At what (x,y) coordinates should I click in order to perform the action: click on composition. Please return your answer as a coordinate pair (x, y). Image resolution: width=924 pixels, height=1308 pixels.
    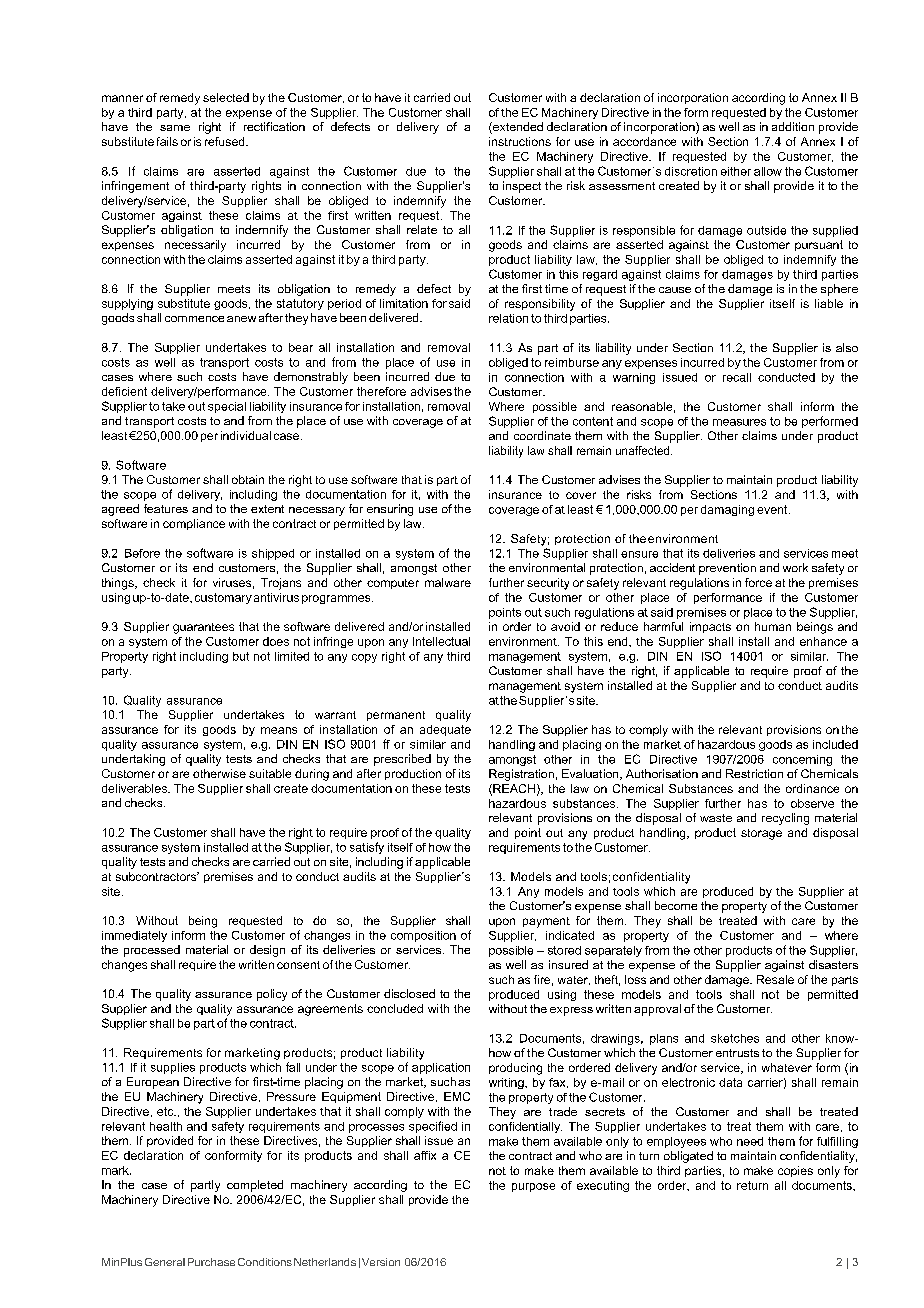
    Looking at the image, I should click on (423, 936).
